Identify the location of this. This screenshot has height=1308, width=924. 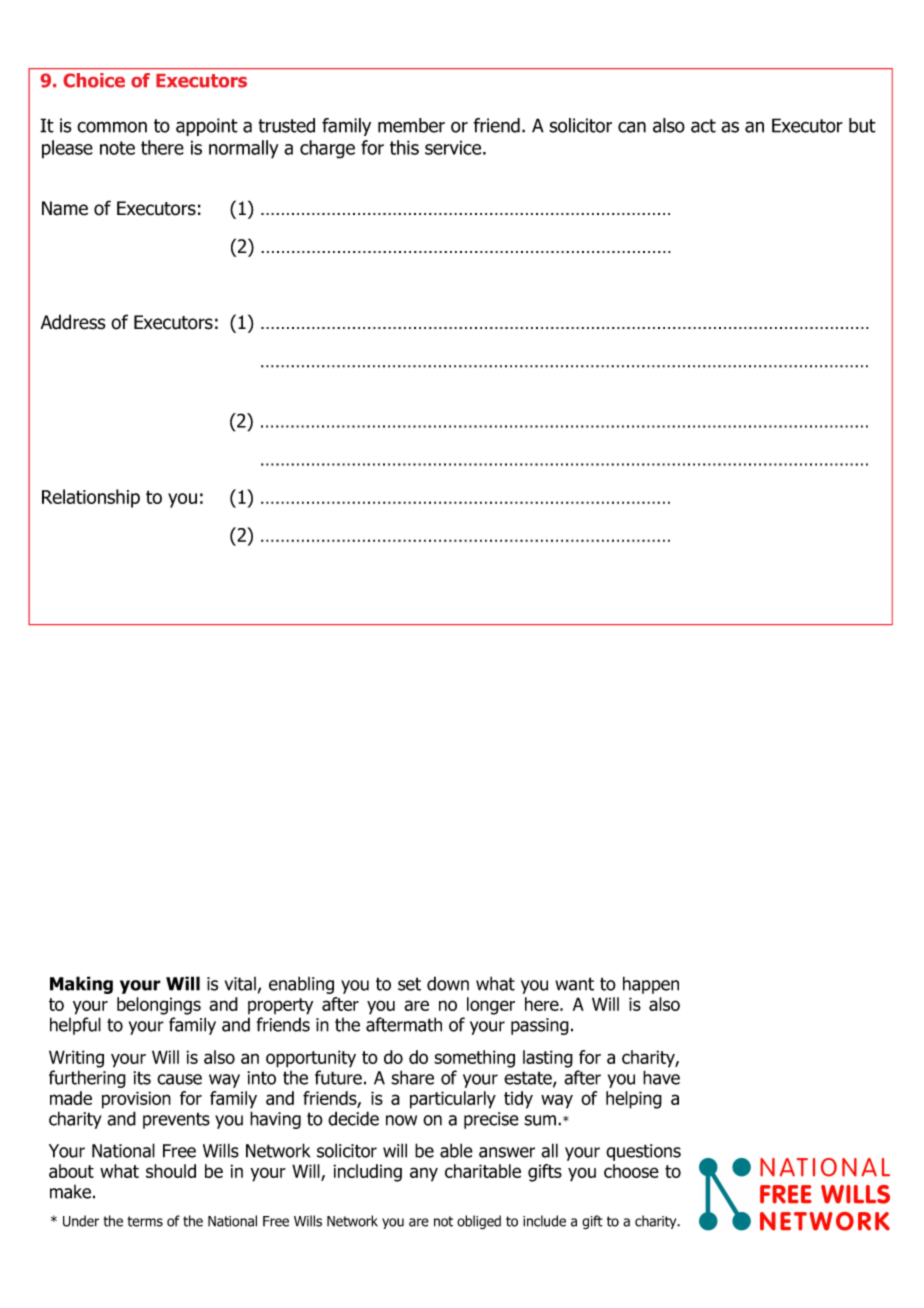
(404, 147).
